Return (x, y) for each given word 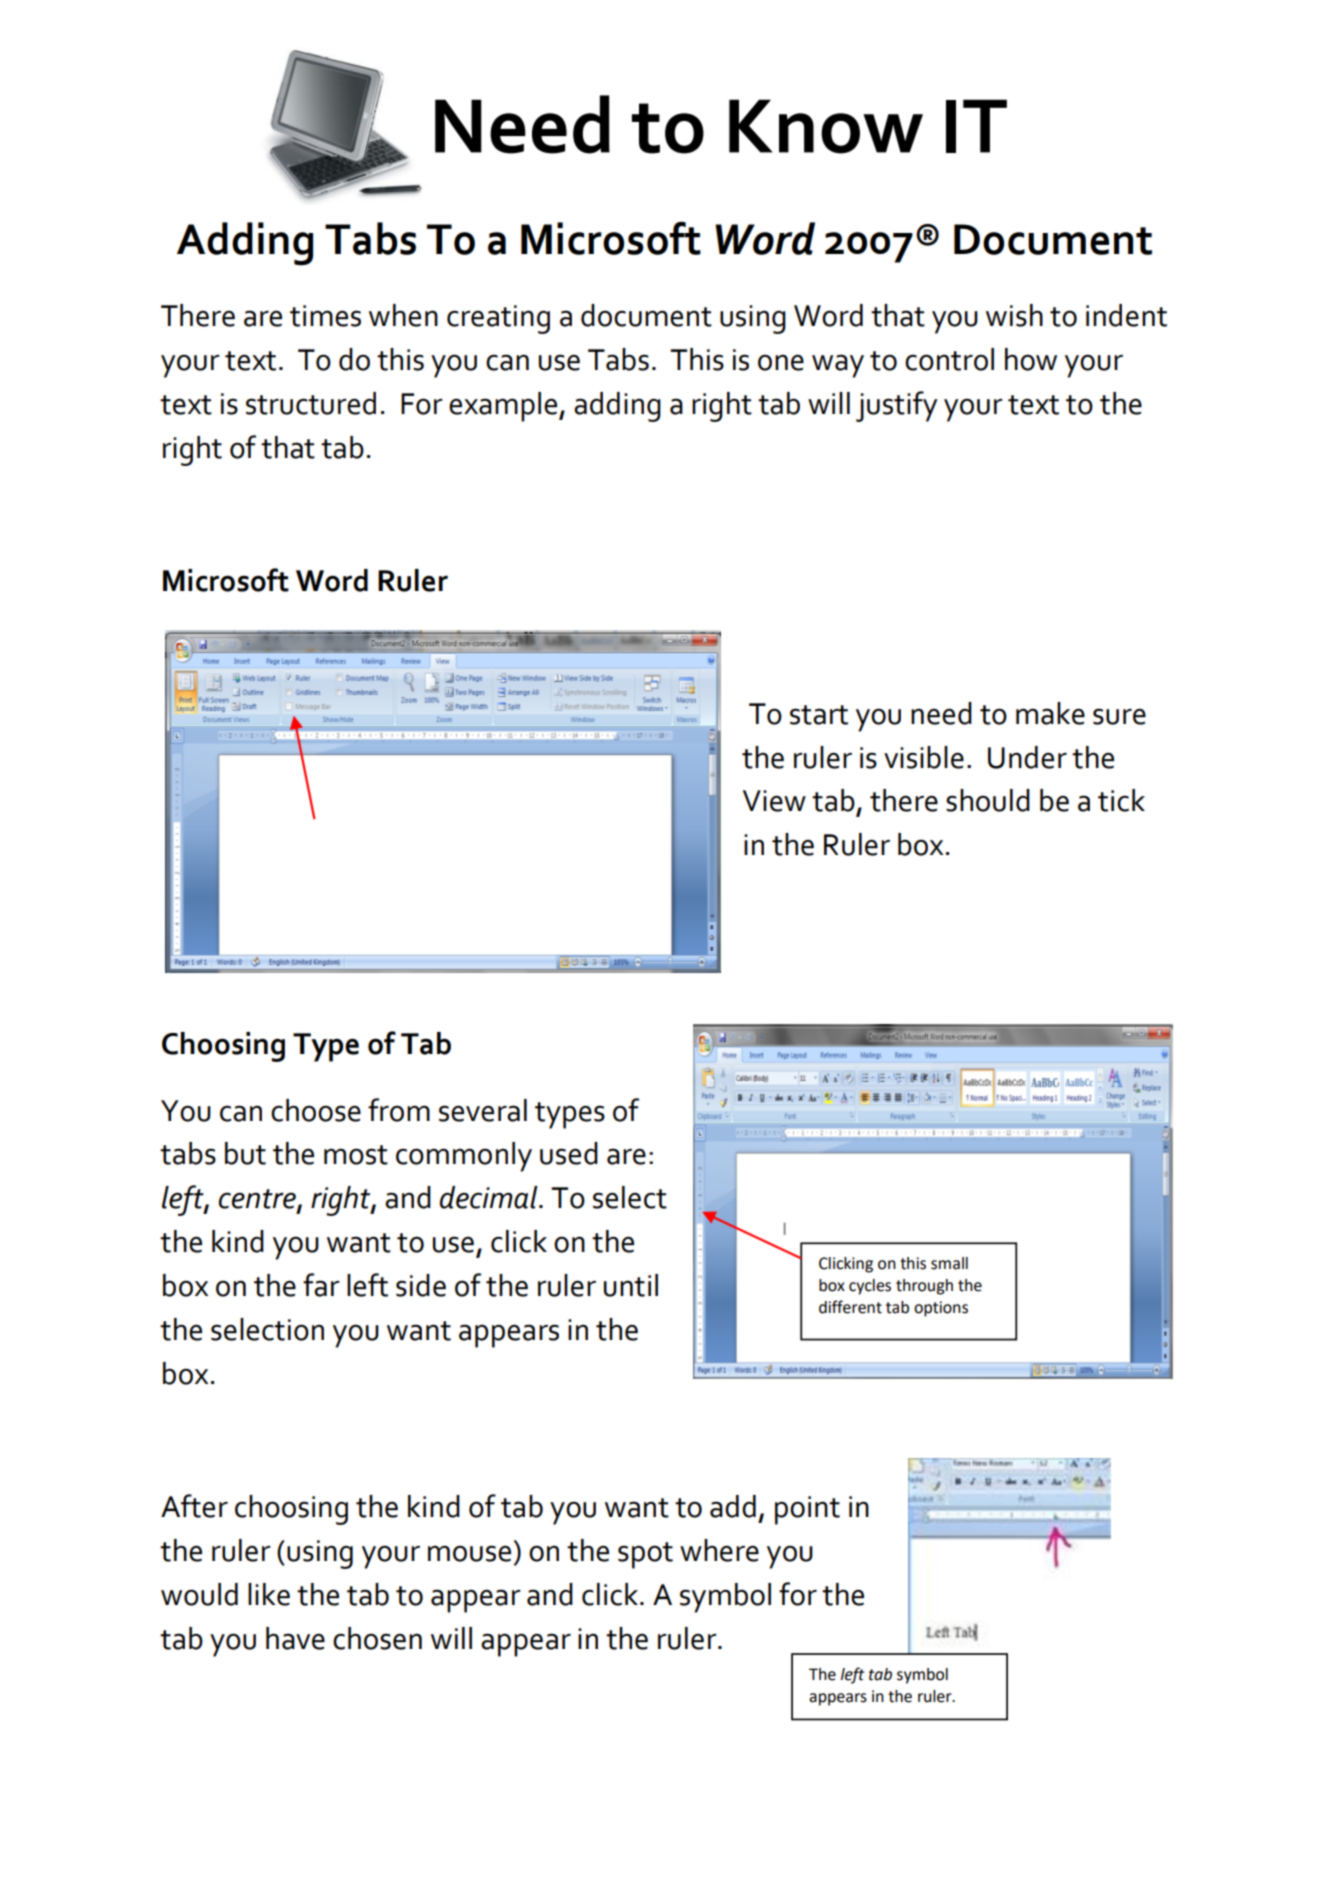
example (504, 407)
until (631, 1285)
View (774, 801)
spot (645, 1555)
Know (826, 126)
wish (1014, 315)
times (325, 316)
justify (896, 406)
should (988, 800)
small (949, 1263)
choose (316, 1110)
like (269, 1594)
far (321, 1285)
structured (311, 403)
